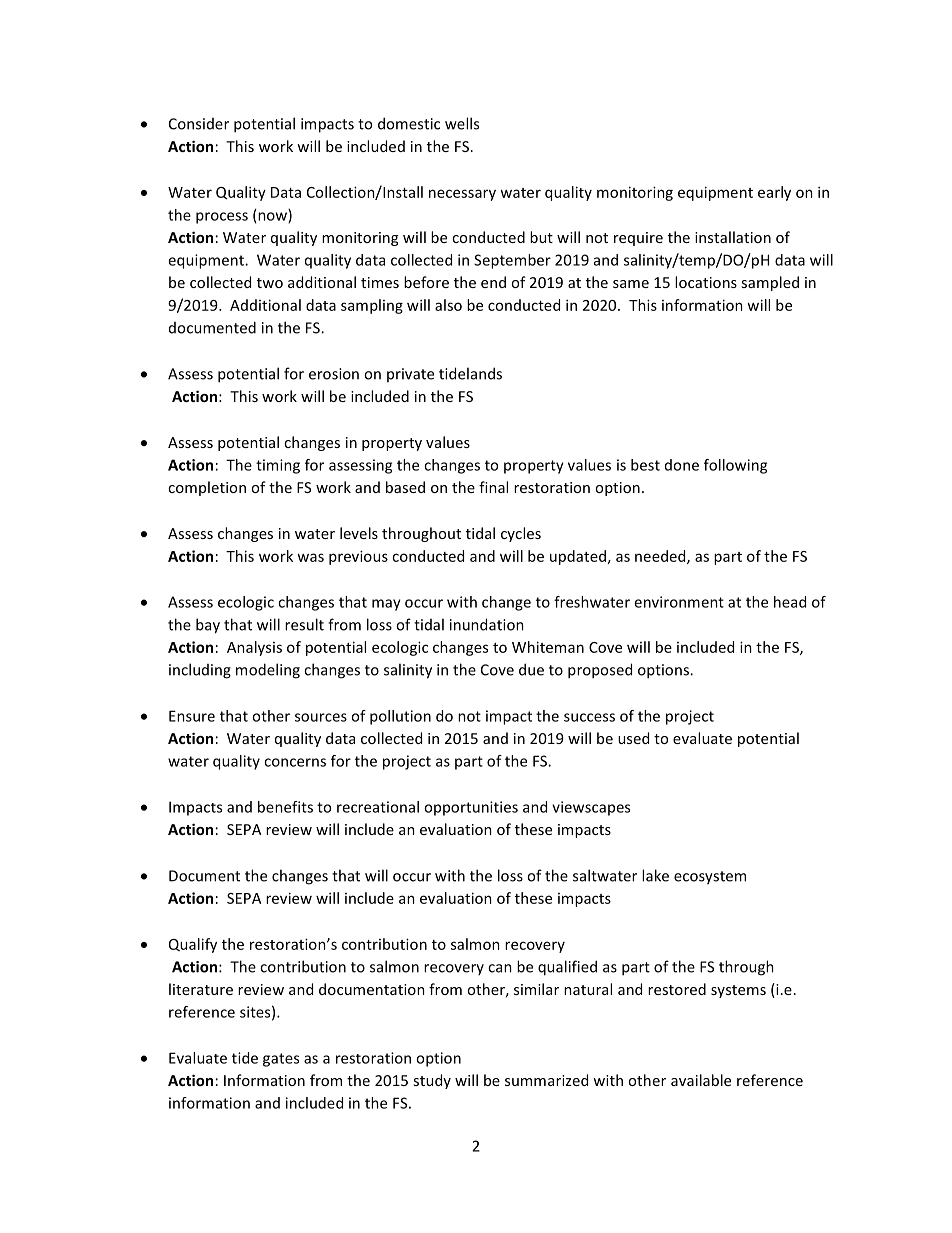 This screenshot has height=1233, width=952. What do you see at coordinates (199, 124) in the screenshot?
I see `Consider` at bounding box center [199, 124].
